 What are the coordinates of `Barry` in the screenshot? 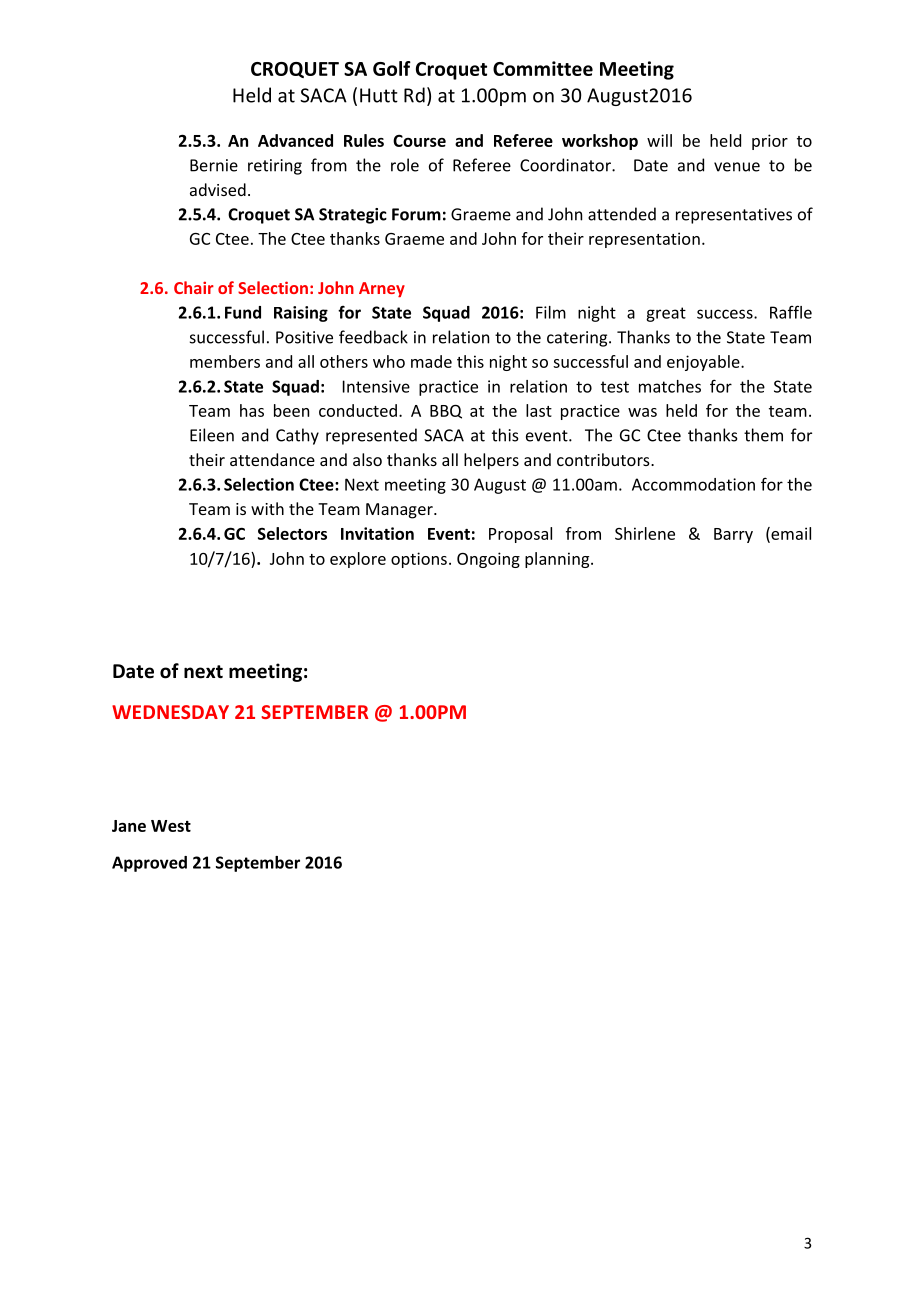 It's located at (733, 535).
